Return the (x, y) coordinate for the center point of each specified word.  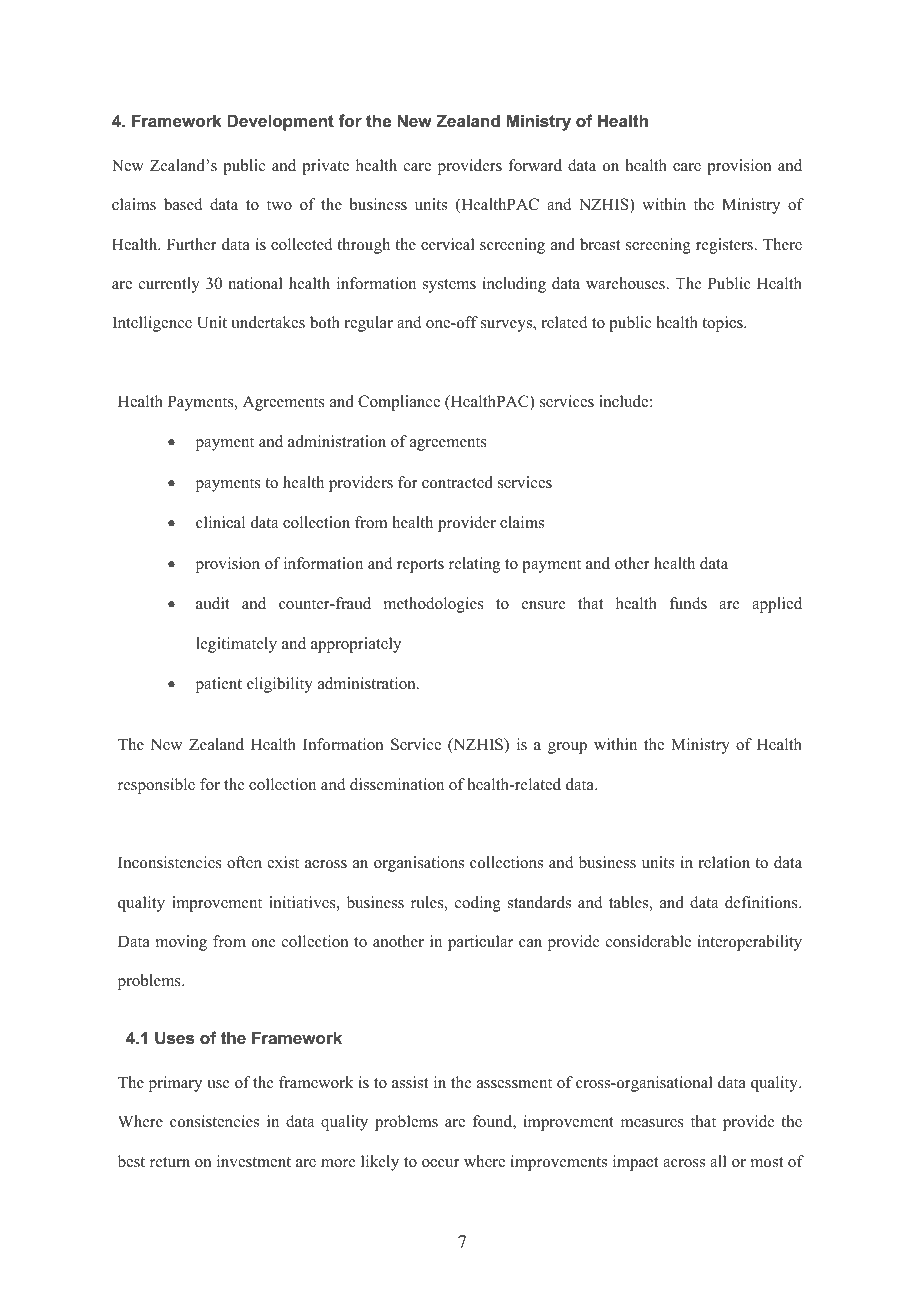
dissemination (397, 784)
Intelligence (152, 324)
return (170, 1162)
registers (726, 246)
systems (449, 286)
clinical (220, 522)
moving (181, 943)
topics (723, 324)
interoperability (749, 943)
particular (480, 943)
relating (474, 565)
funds (688, 603)
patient (219, 685)
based (183, 204)
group (567, 748)
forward (535, 165)
